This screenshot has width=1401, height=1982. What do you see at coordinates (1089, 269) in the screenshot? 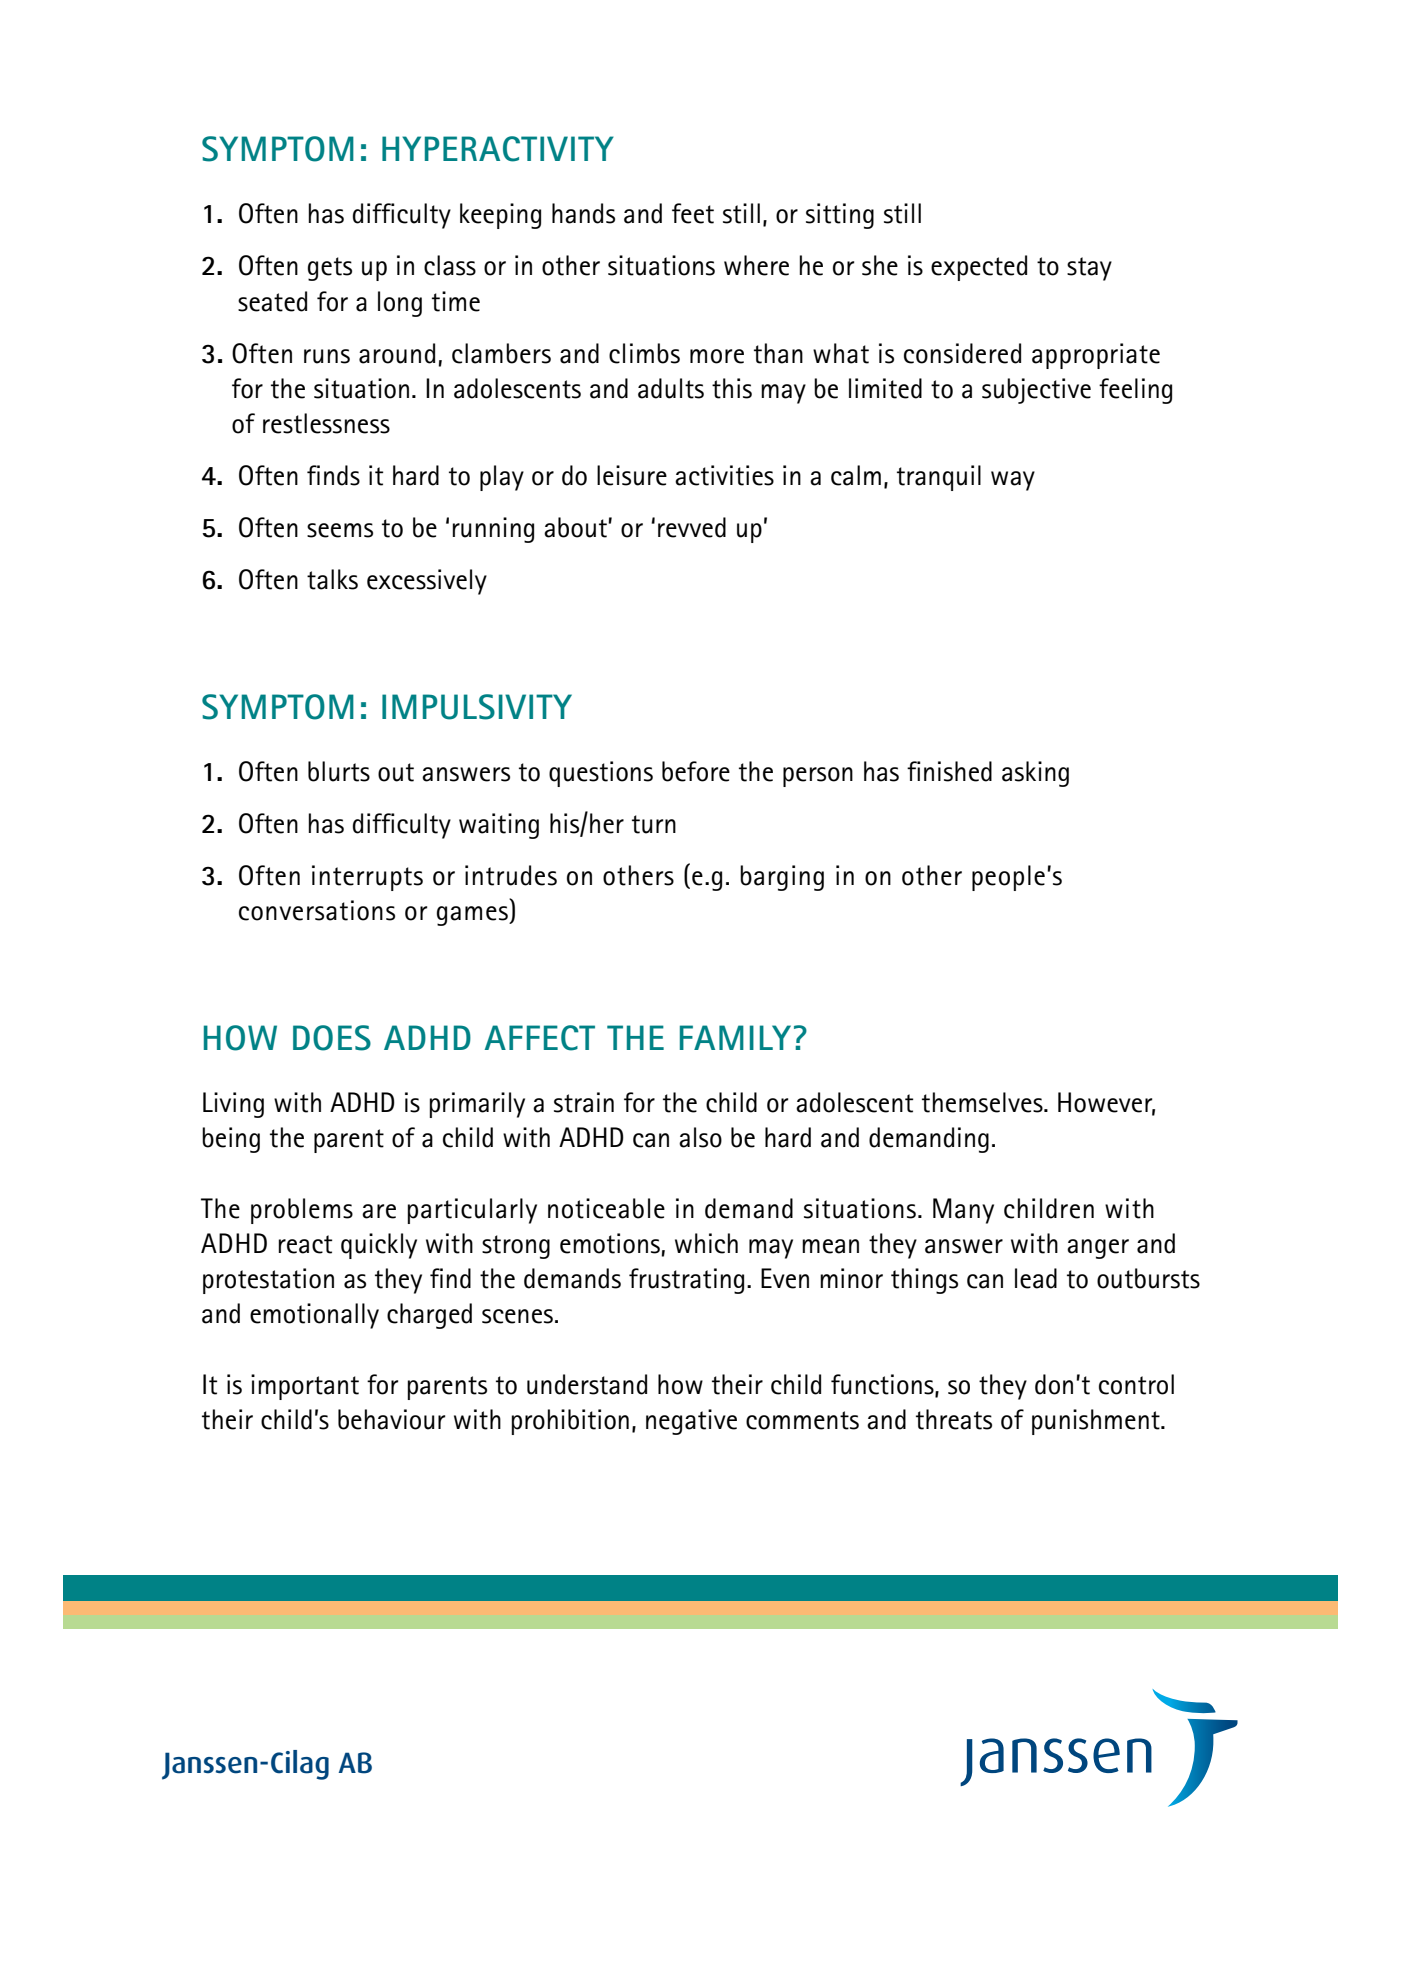
I see `stay` at bounding box center [1089, 269].
